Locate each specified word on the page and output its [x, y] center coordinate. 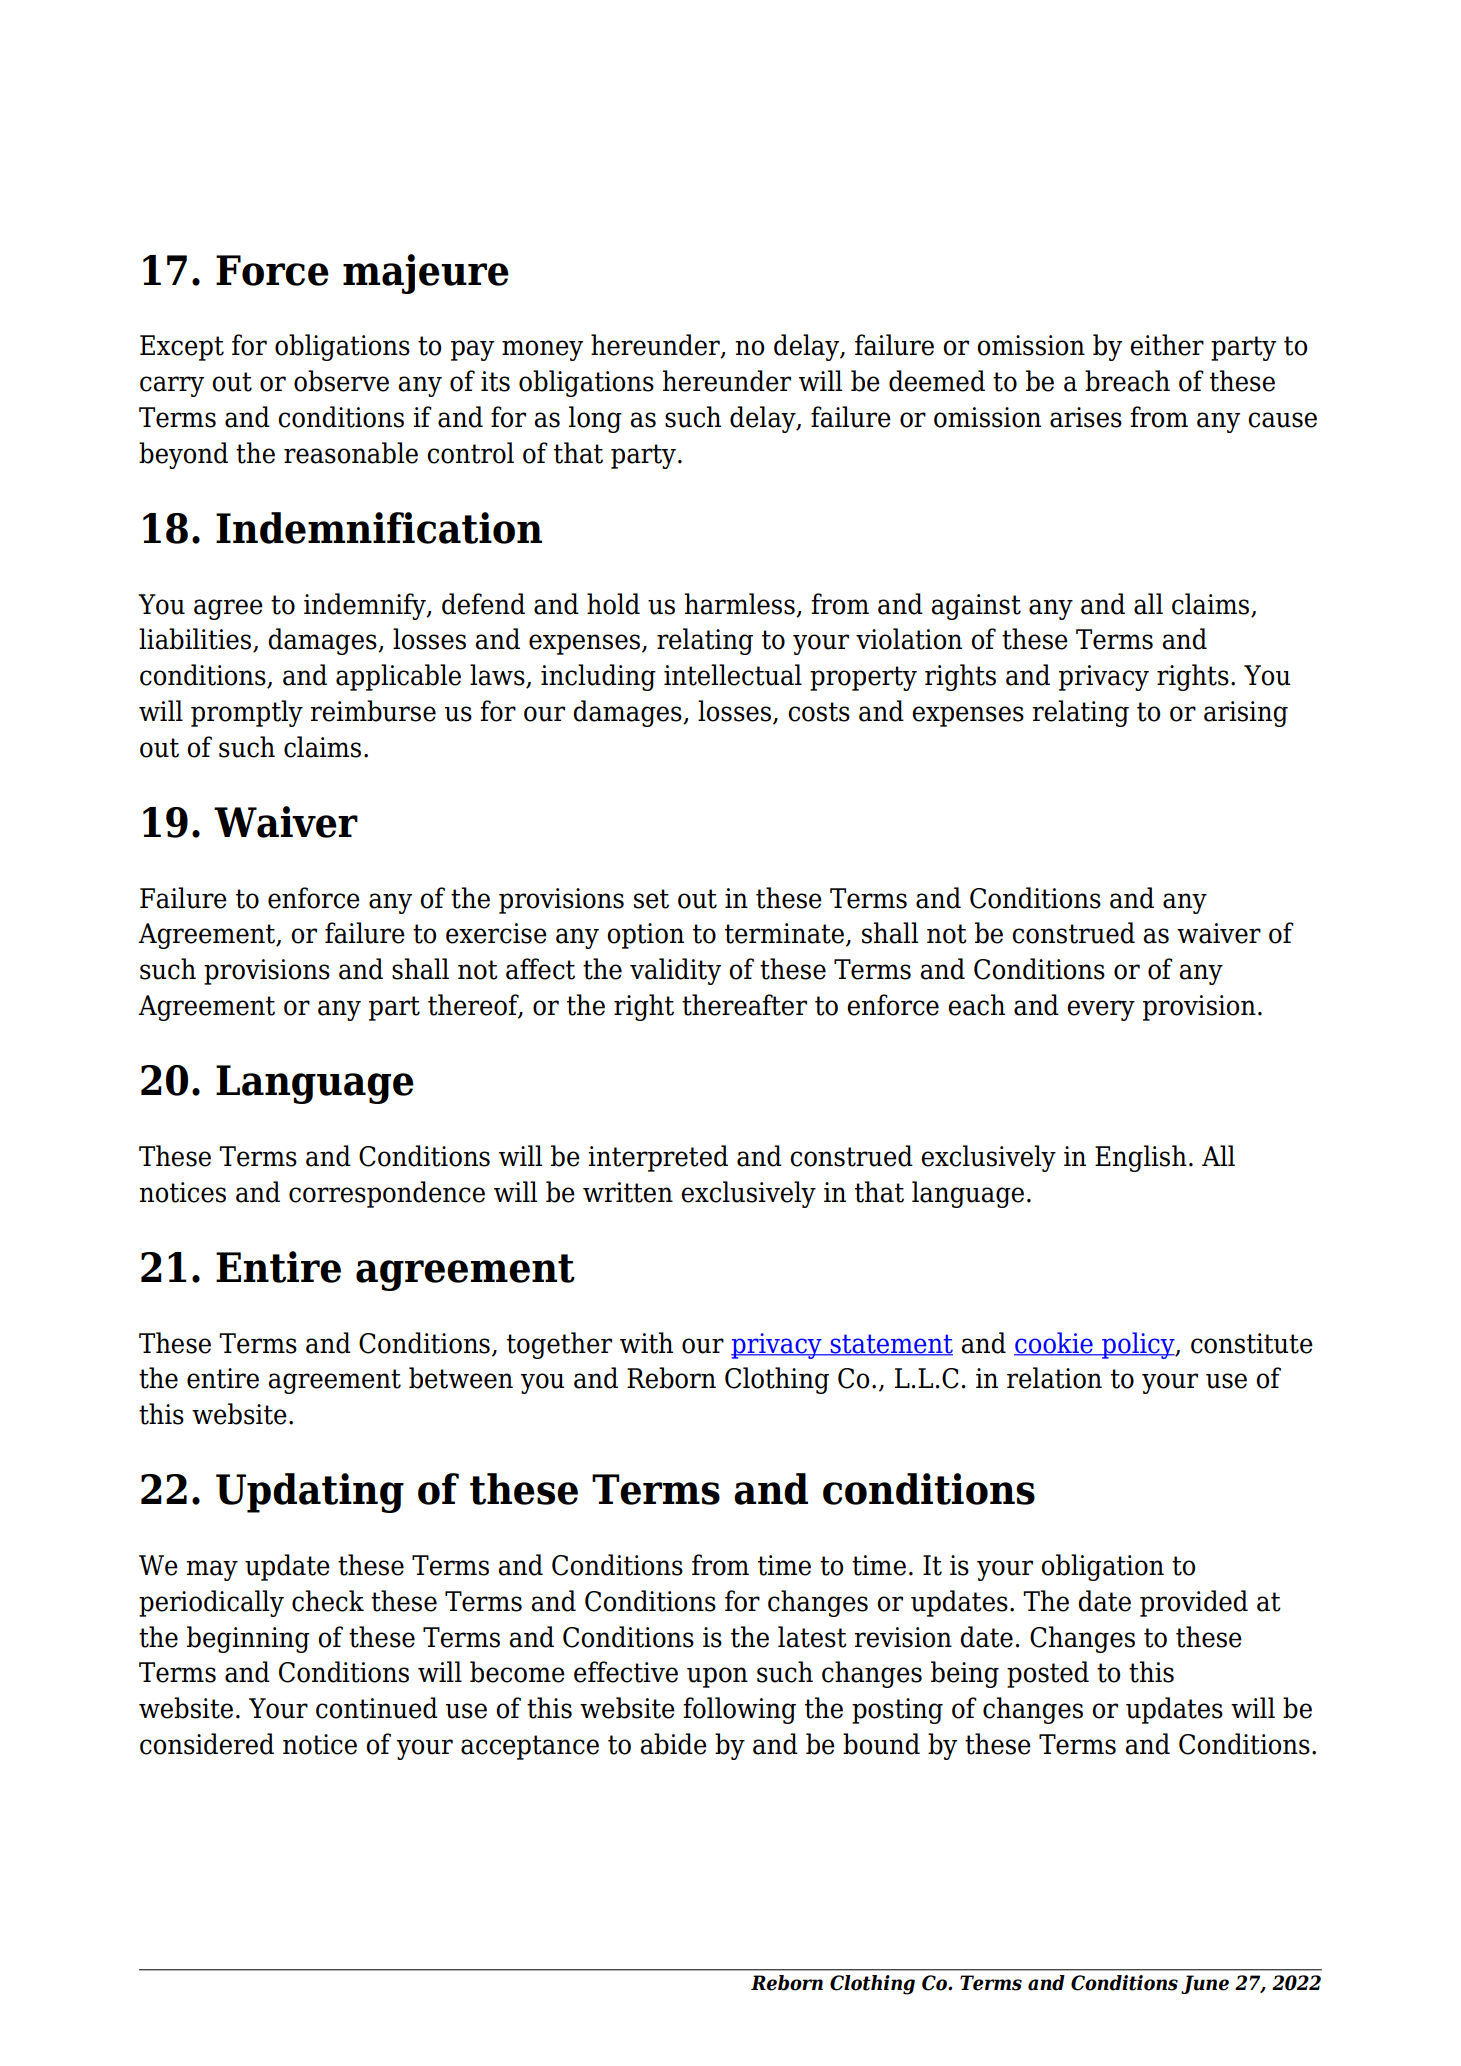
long [595, 419]
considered [207, 1744]
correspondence [387, 1194]
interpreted [658, 1158]
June [1205, 1984]
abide [673, 1744]
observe [341, 381]
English [1141, 1158]
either [1167, 345]
